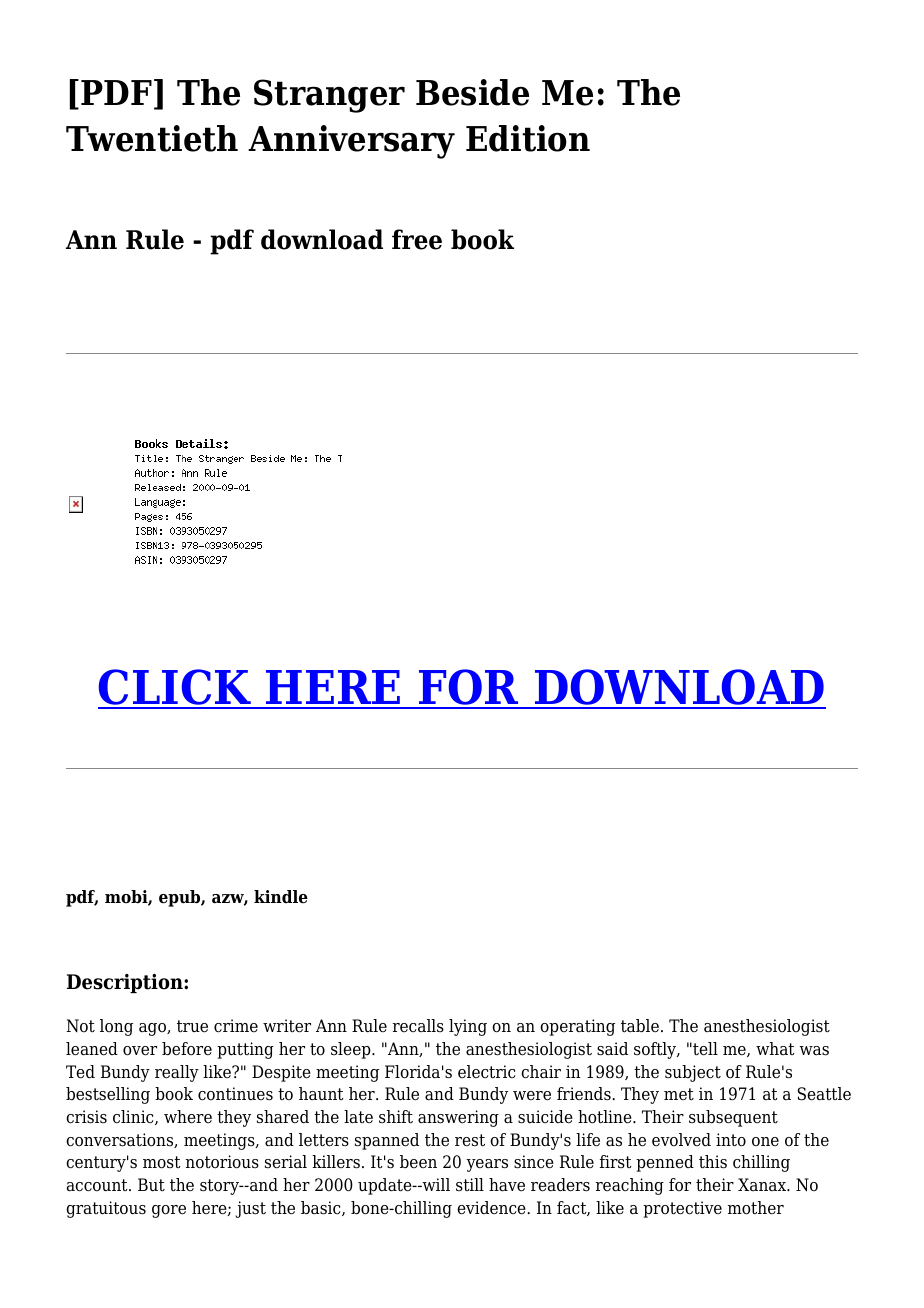  I want to click on electric, so click(487, 1071).
